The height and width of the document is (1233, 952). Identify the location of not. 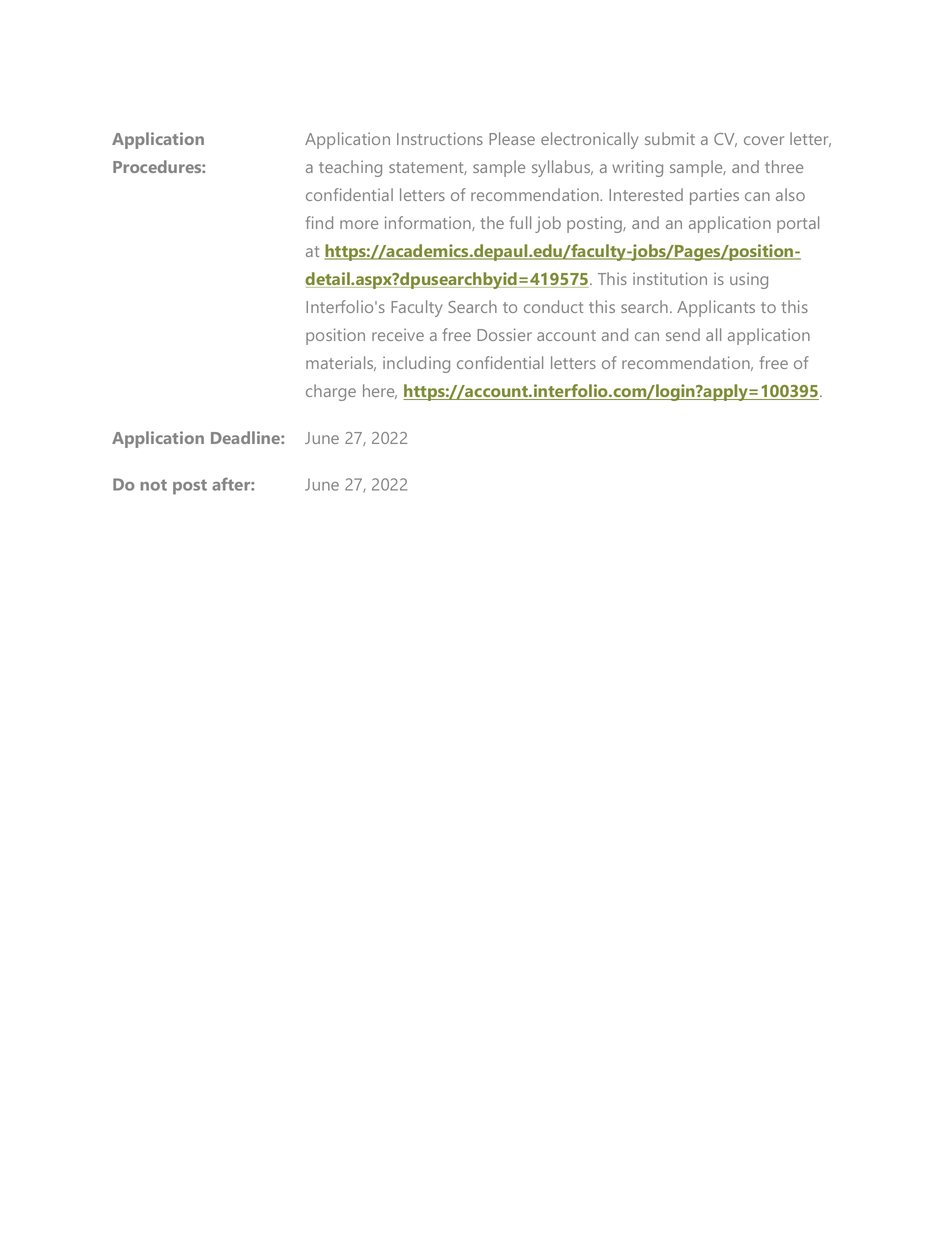
(153, 485).
